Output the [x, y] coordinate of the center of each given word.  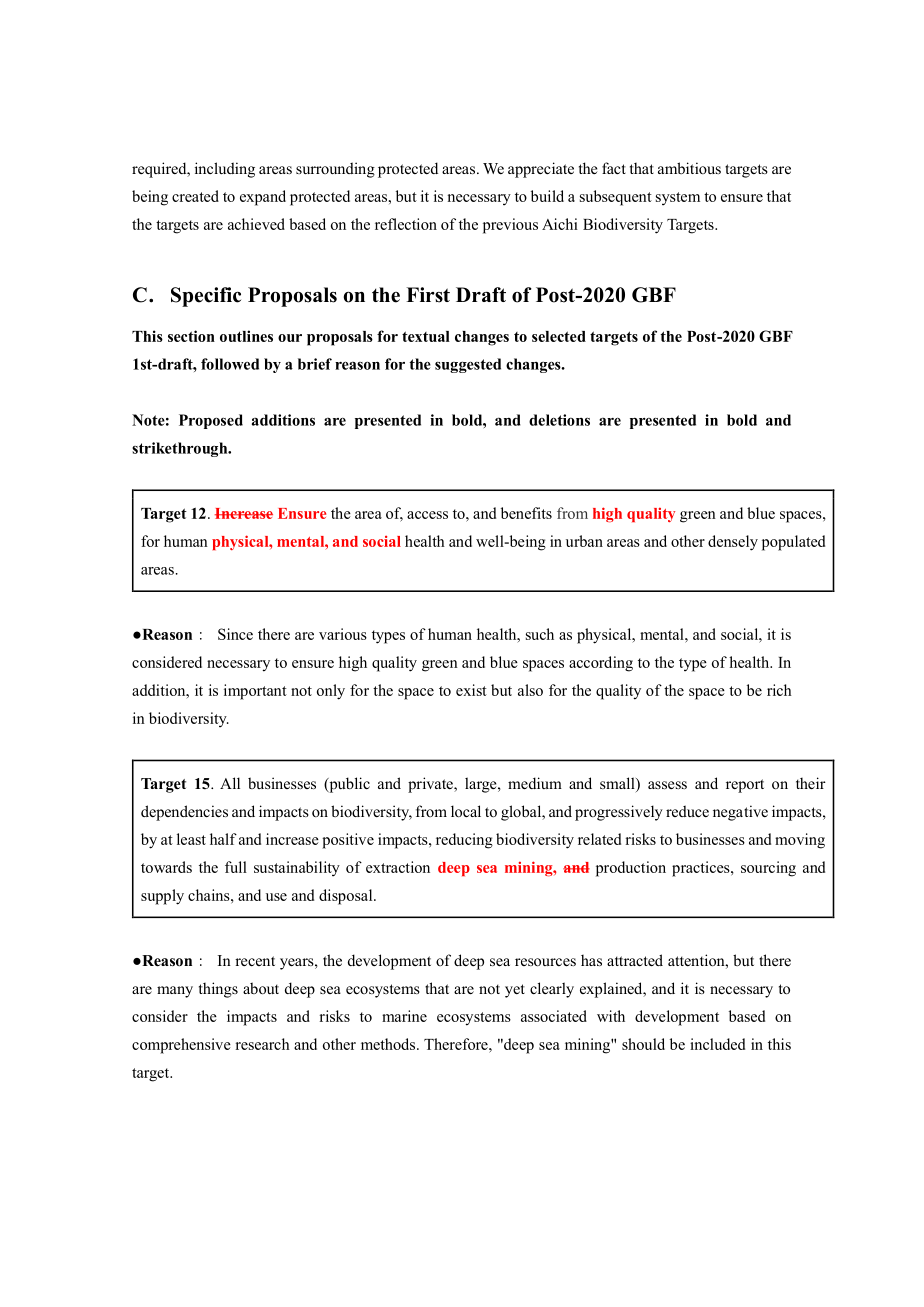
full [236, 867]
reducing [464, 841]
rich [779, 690]
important [255, 692]
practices [702, 869]
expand [263, 198]
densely [733, 543]
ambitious [689, 168]
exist [471, 690]
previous [510, 226]
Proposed [211, 421]
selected [559, 336]
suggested [468, 365]
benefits [526, 513]
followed [230, 364]
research [263, 1044]
